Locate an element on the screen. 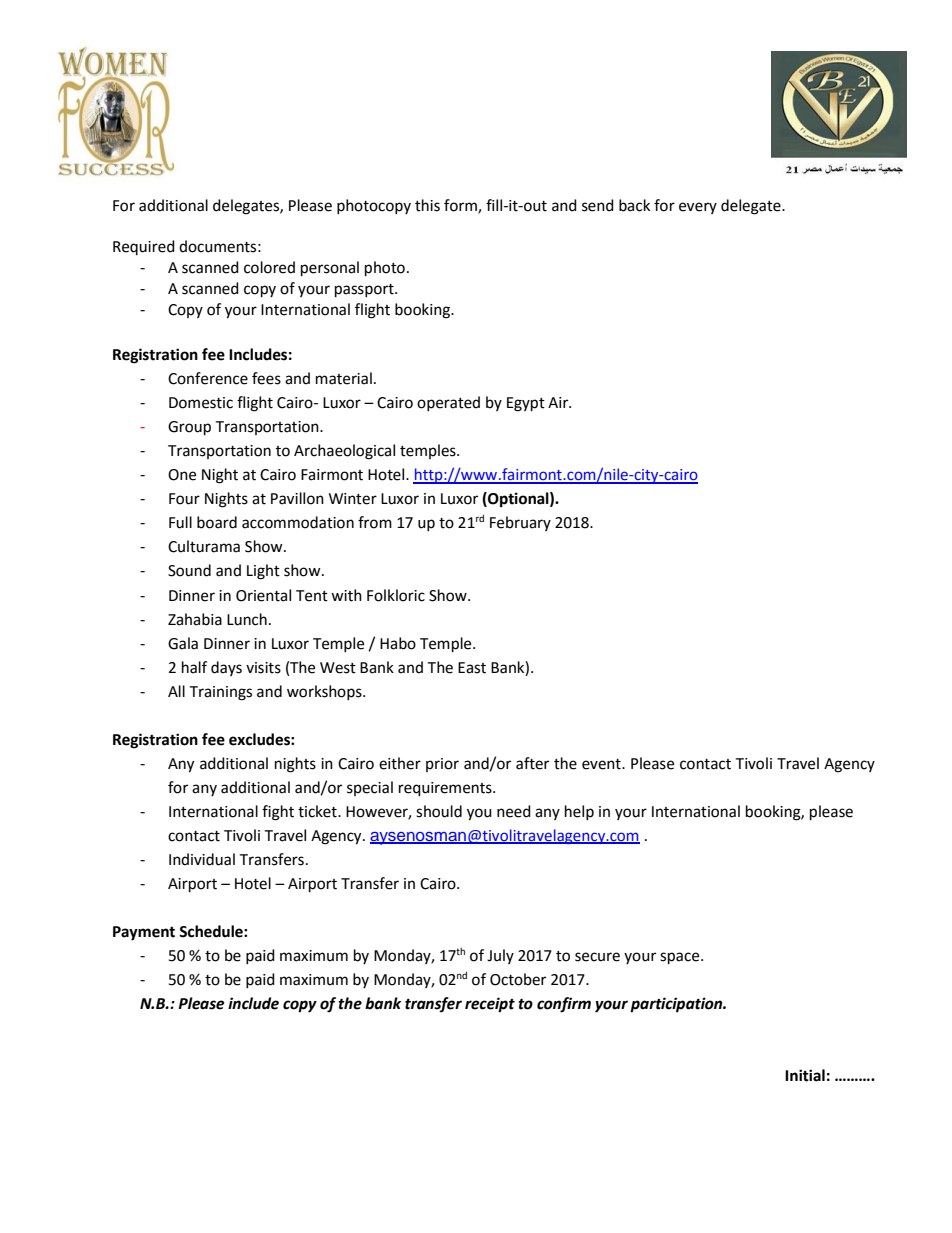 The height and width of the screenshot is (1233, 952). event is located at coordinates (602, 764).
